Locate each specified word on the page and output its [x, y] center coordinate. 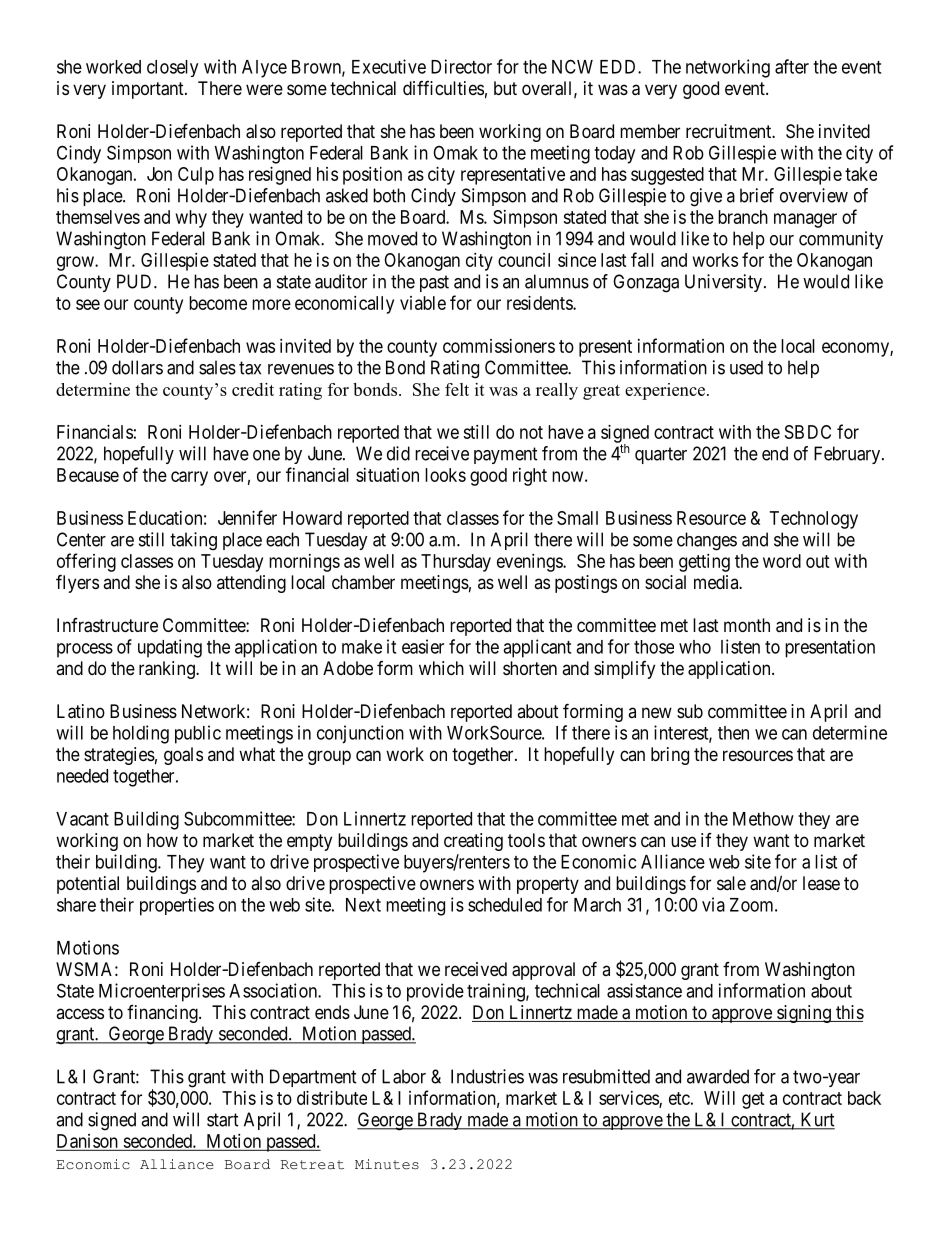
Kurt [817, 1120]
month [747, 625]
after [792, 66]
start [223, 1120]
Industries [487, 1076]
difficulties [443, 88]
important [149, 90]
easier [423, 646]
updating [170, 648]
